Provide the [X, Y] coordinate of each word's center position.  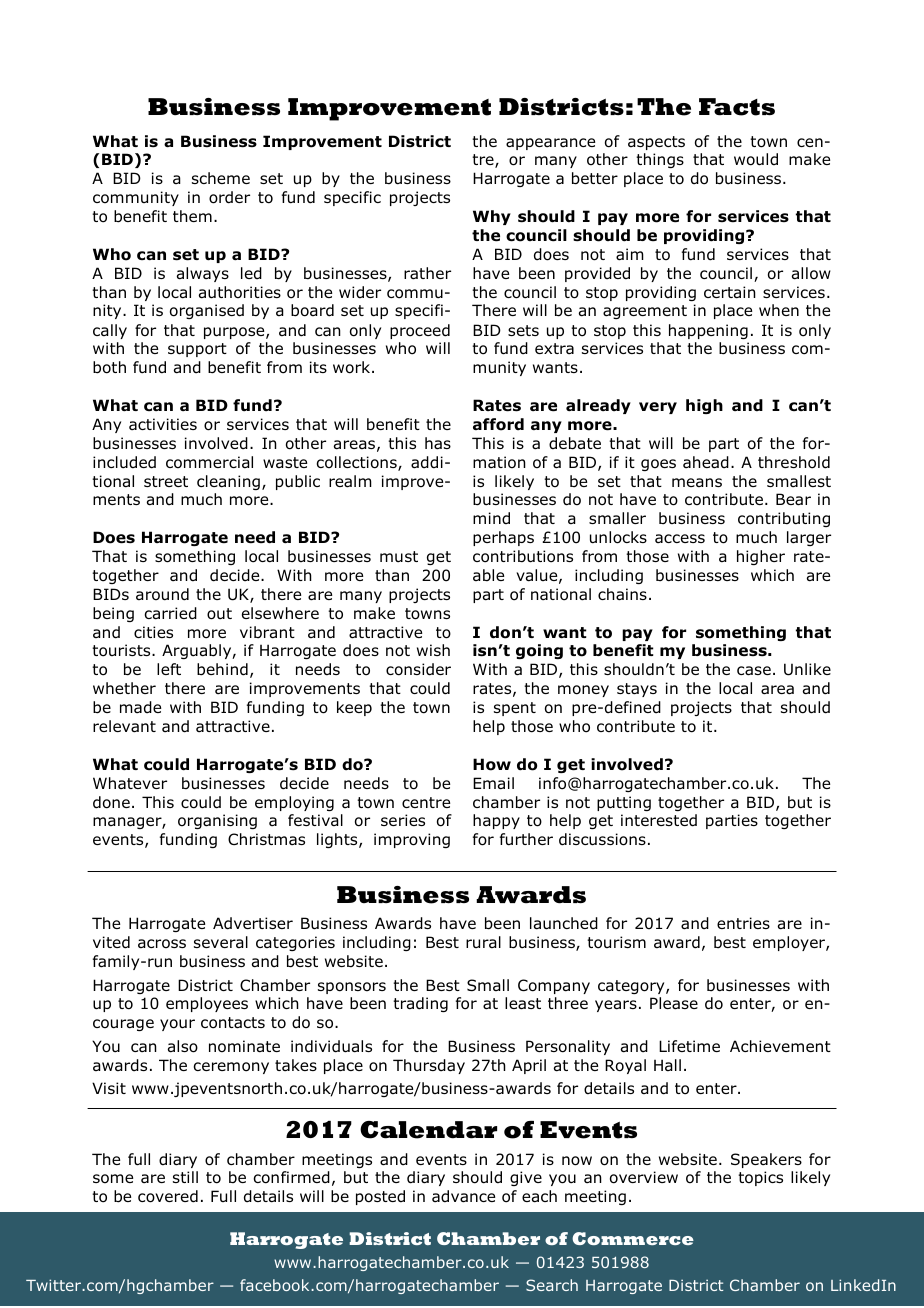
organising [217, 821]
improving [412, 840]
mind [491, 518]
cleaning [228, 482]
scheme [221, 178]
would [756, 159]
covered [168, 1196]
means [697, 482]
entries [743, 923]
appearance [550, 144]
